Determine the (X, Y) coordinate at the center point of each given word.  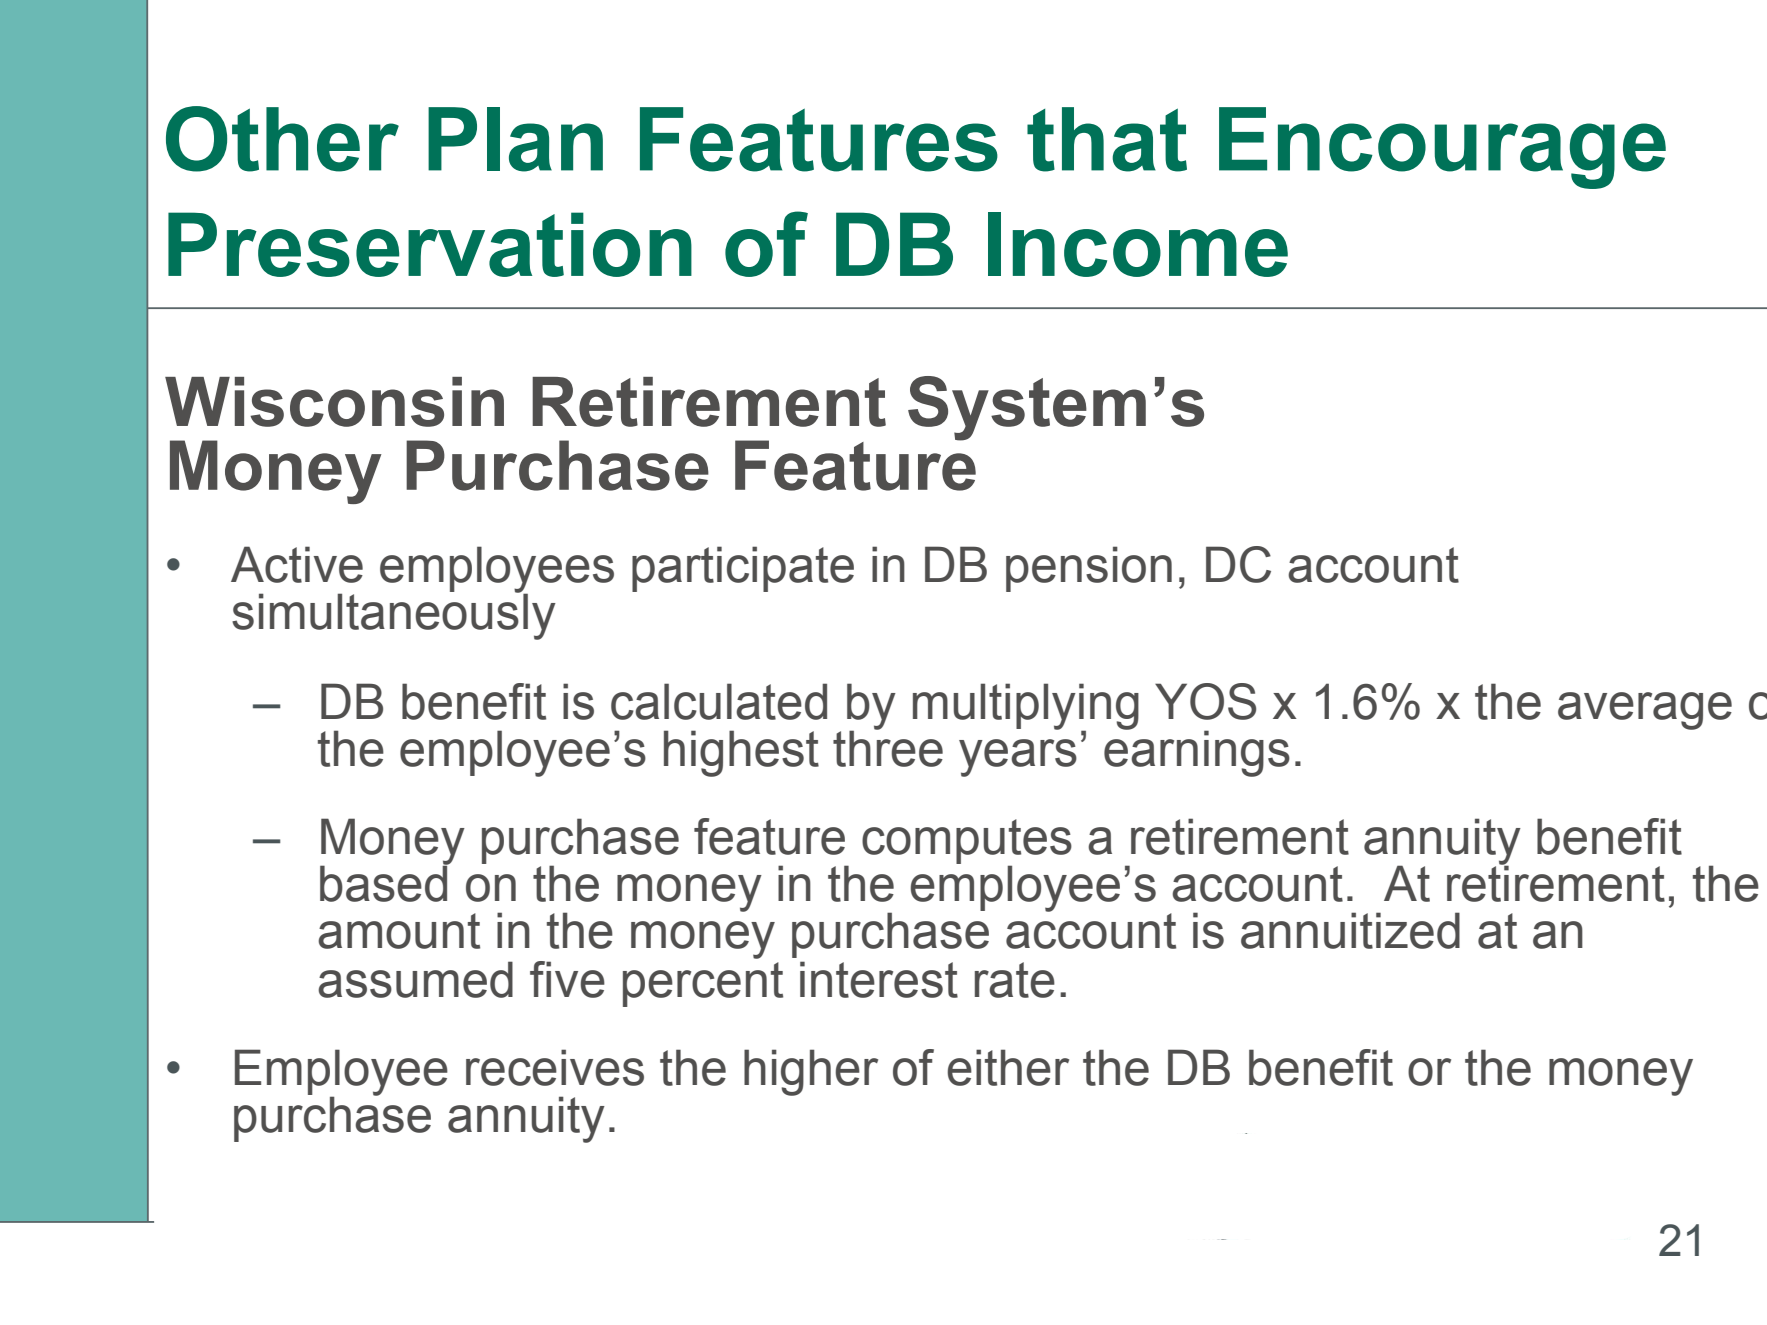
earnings (1197, 752)
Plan (515, 139)
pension (1089, 569)
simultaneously (394, 615)
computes (967, 843)
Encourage (1442, 148)
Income (1138, 244)
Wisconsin (334, 402)
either (1008, 1067)
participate (743, 569)
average (1645, 711)
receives (555, 1067)
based (385, 882)
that (1107, 139)
